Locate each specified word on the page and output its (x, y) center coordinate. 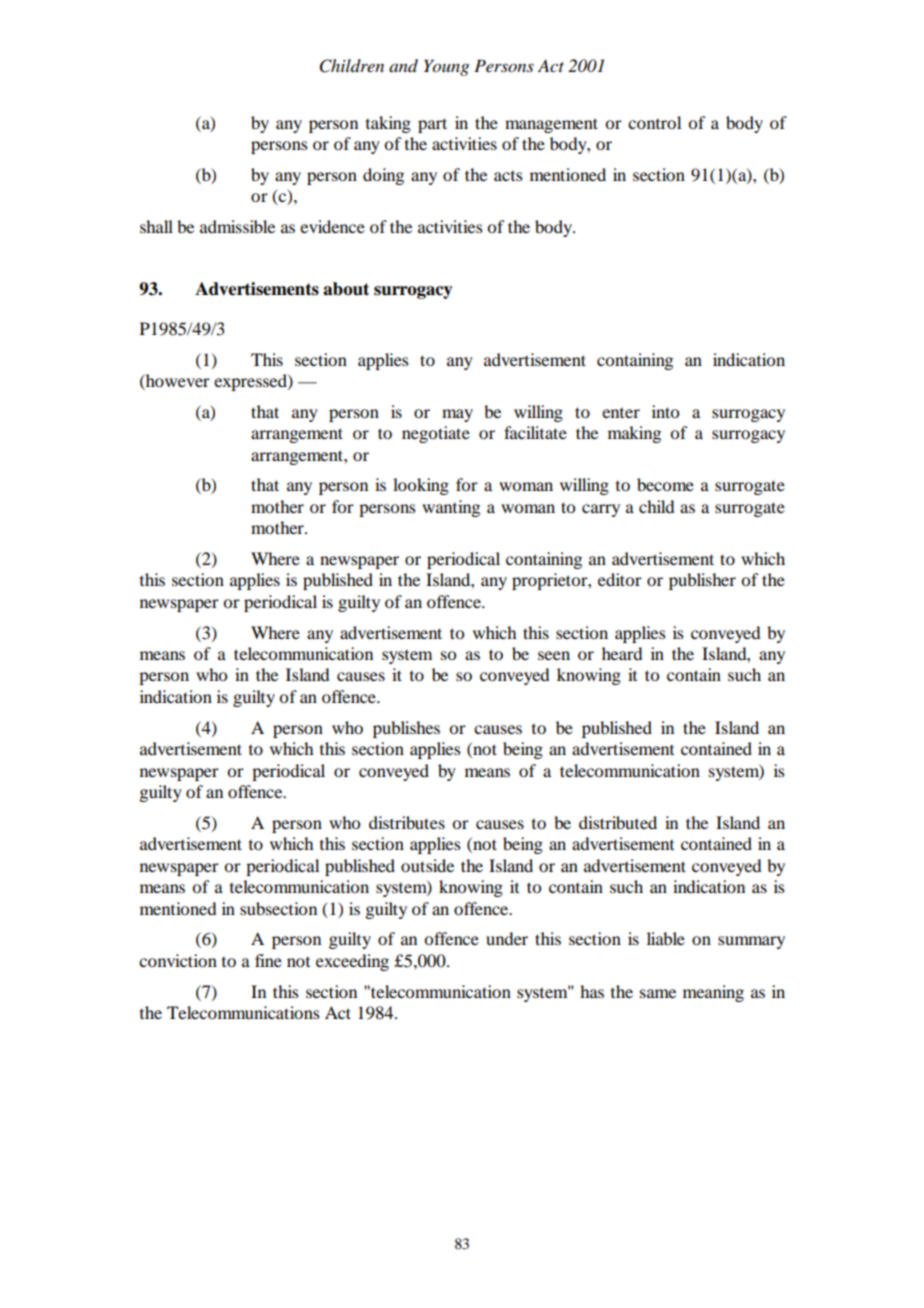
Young (446, 67)
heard (622, 653)
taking (388, 124)
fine (268, 960)
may (457, 415)
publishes (406, 729)
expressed (251, 382)
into (665, 411)
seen (554, 655)
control (654, 122)
